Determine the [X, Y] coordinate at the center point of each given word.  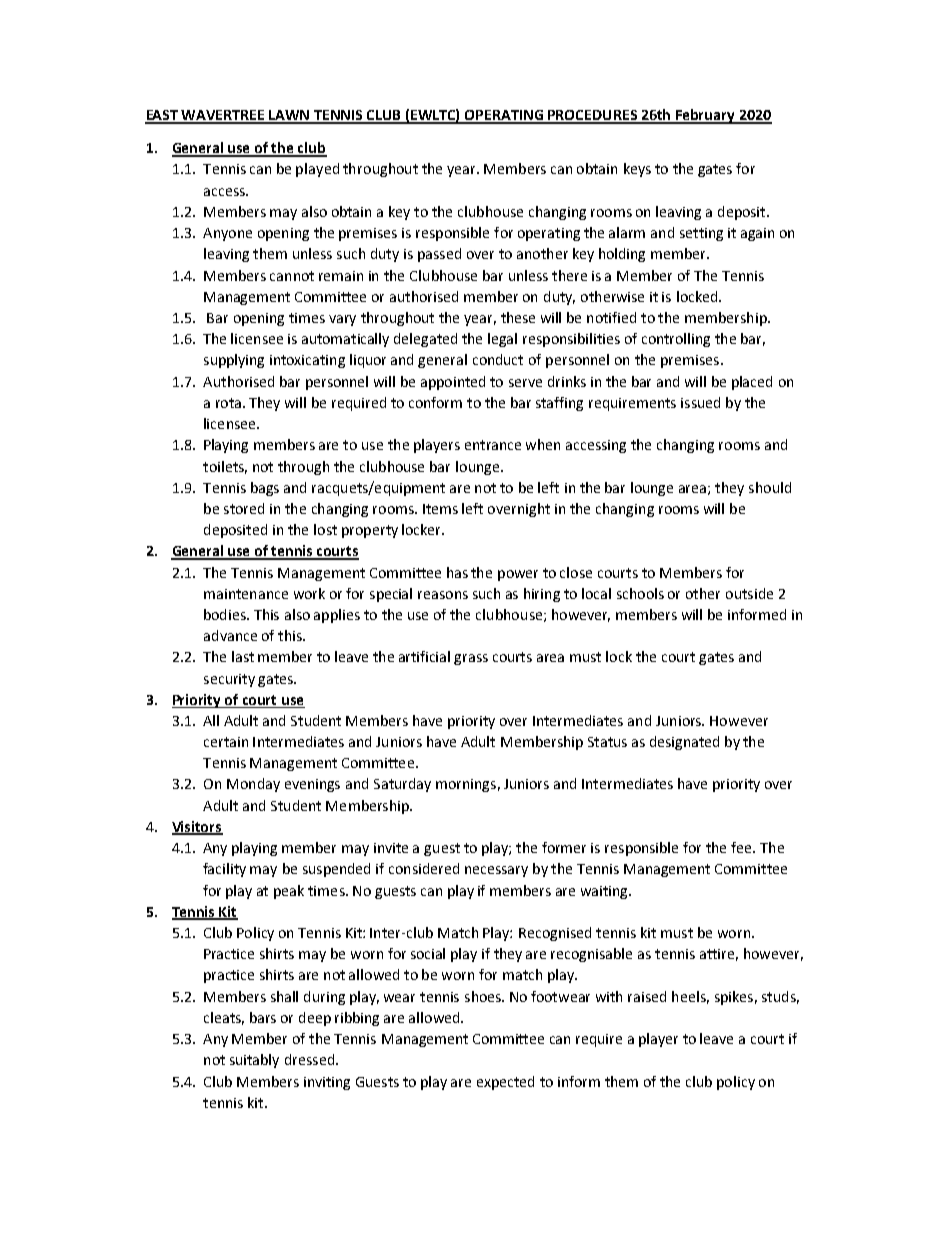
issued [700, 402]
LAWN [290, 116]
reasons [443, 595]
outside [749, 593]
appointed [453, 383]
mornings [466, 785]
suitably [254, 1061]
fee [743, 847]
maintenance [246, 594]
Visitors [197, 828]
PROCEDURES [593, 116]
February [705, 116]
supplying [234, 361]
